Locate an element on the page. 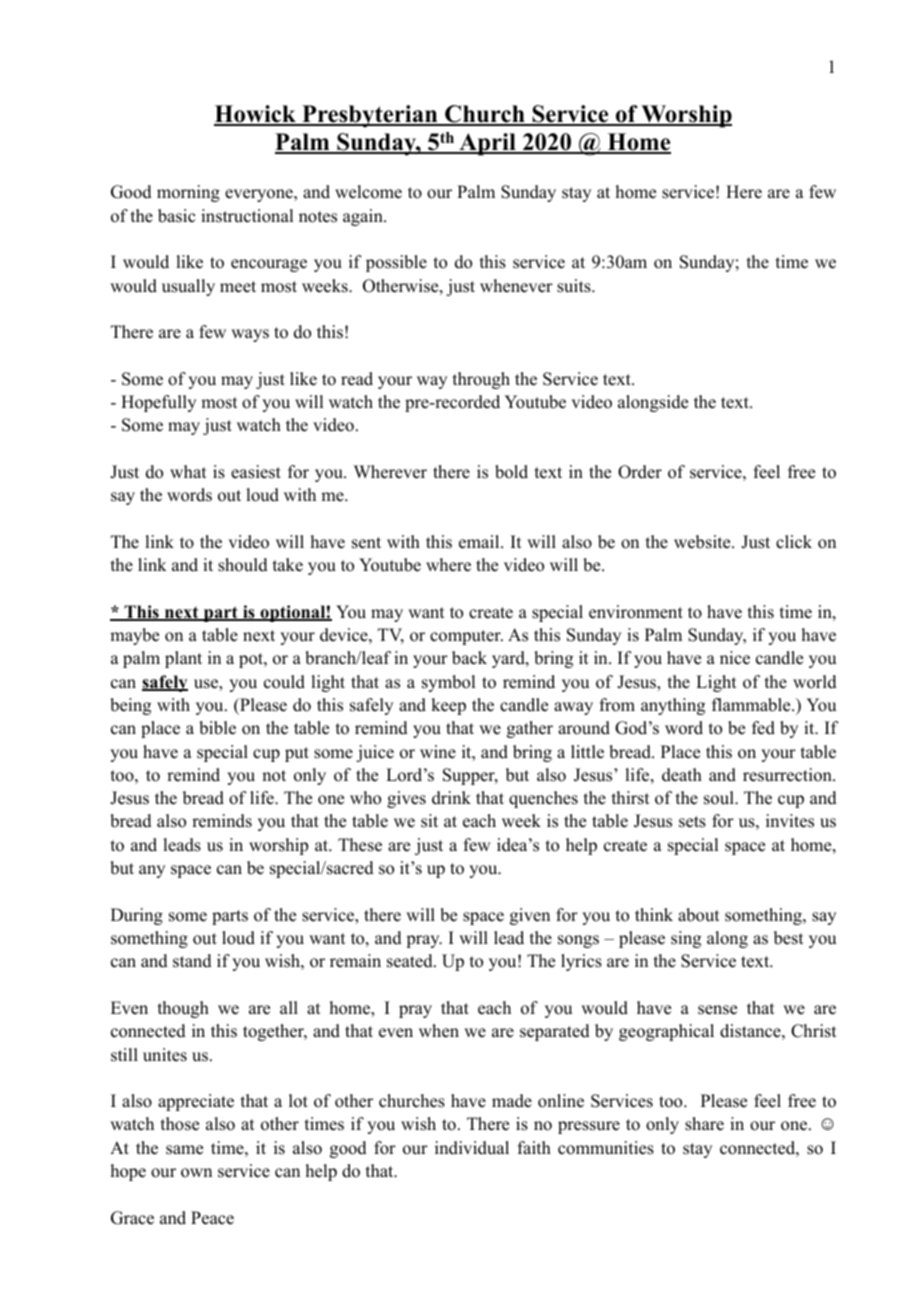  share is located at coordinates (704, 1124).
